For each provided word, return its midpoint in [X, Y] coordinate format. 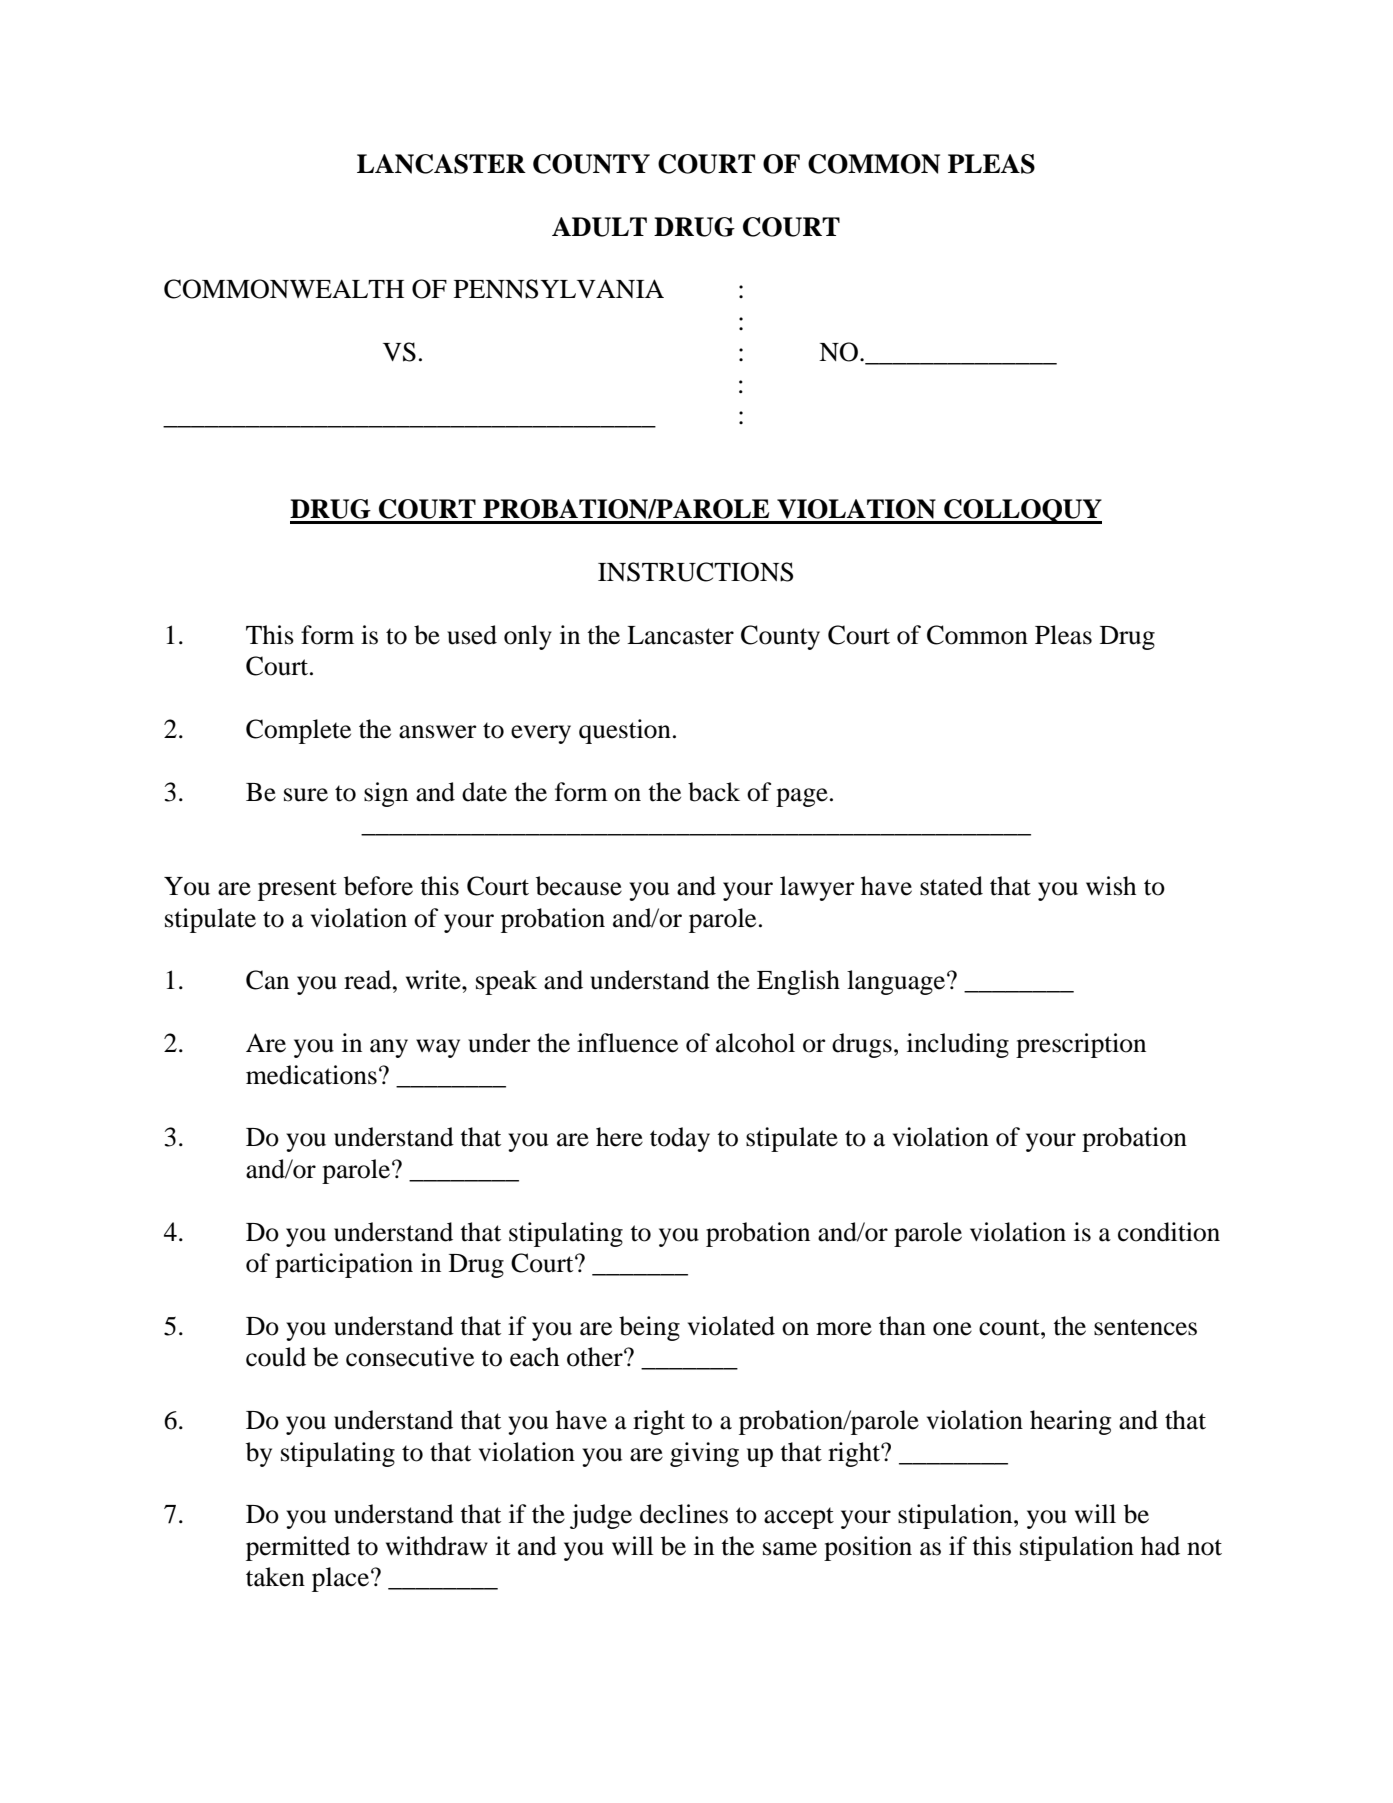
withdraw [437, 1546]
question [625, 731]
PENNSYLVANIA [559, 289]
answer [438, 732]
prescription [1081, 1045]
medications [311, 1075]
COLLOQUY [1022, 511]
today [680, 1139]
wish [1111, 886]
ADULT [599, 227]
